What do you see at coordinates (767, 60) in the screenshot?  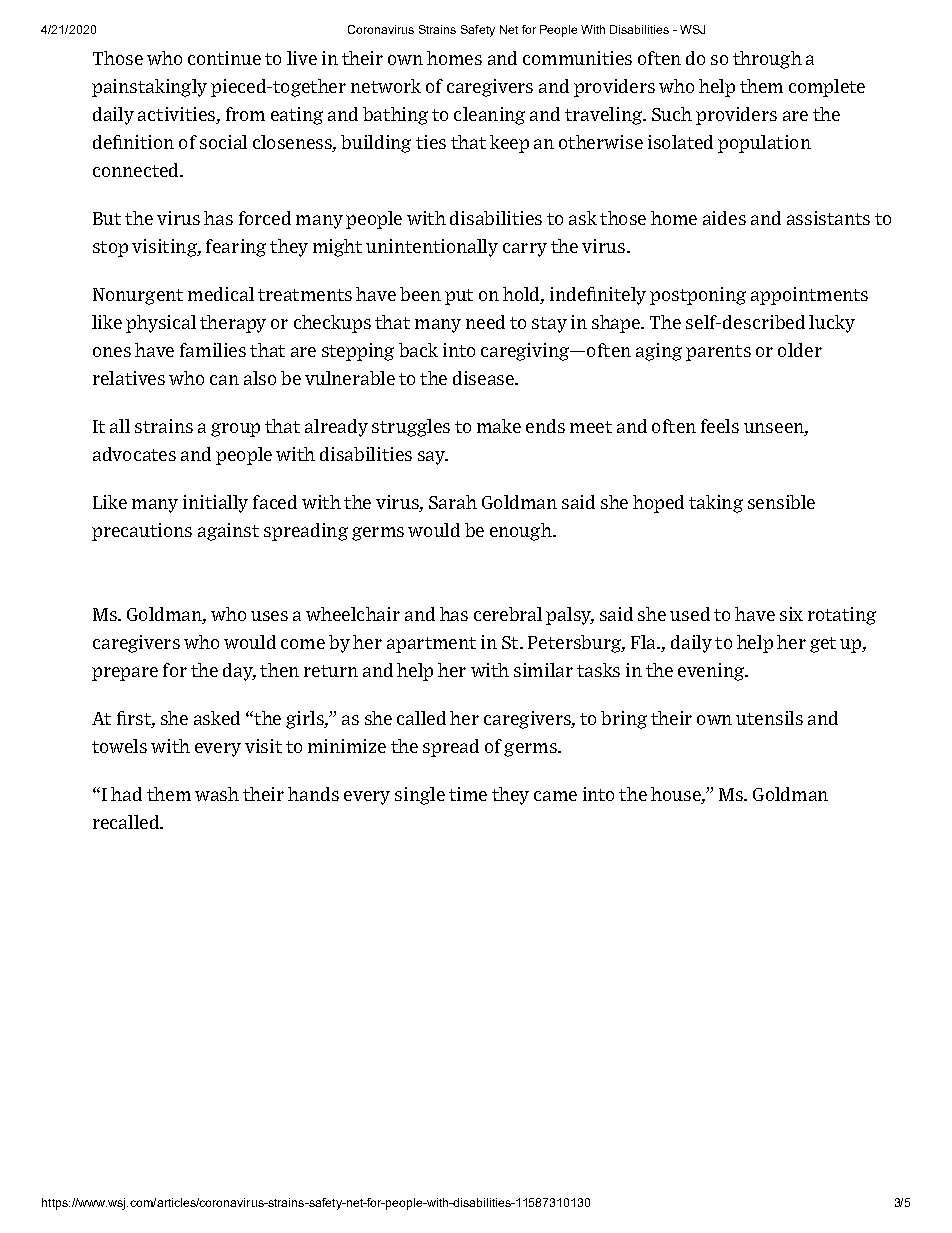 I see `through` at bounding box center [767, 60].
